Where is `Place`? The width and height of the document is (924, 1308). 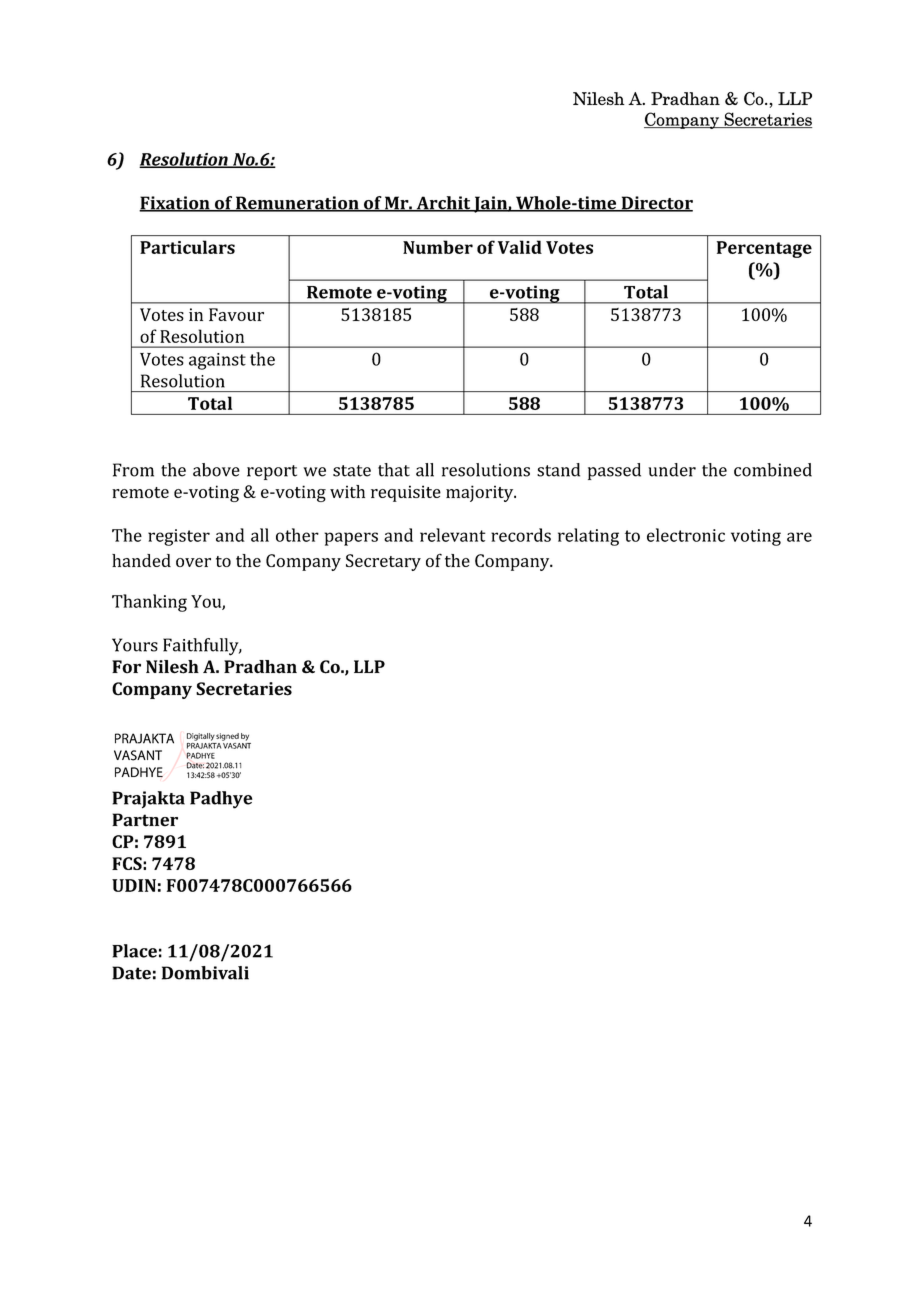
Place is located at coordinates (134, 951).
